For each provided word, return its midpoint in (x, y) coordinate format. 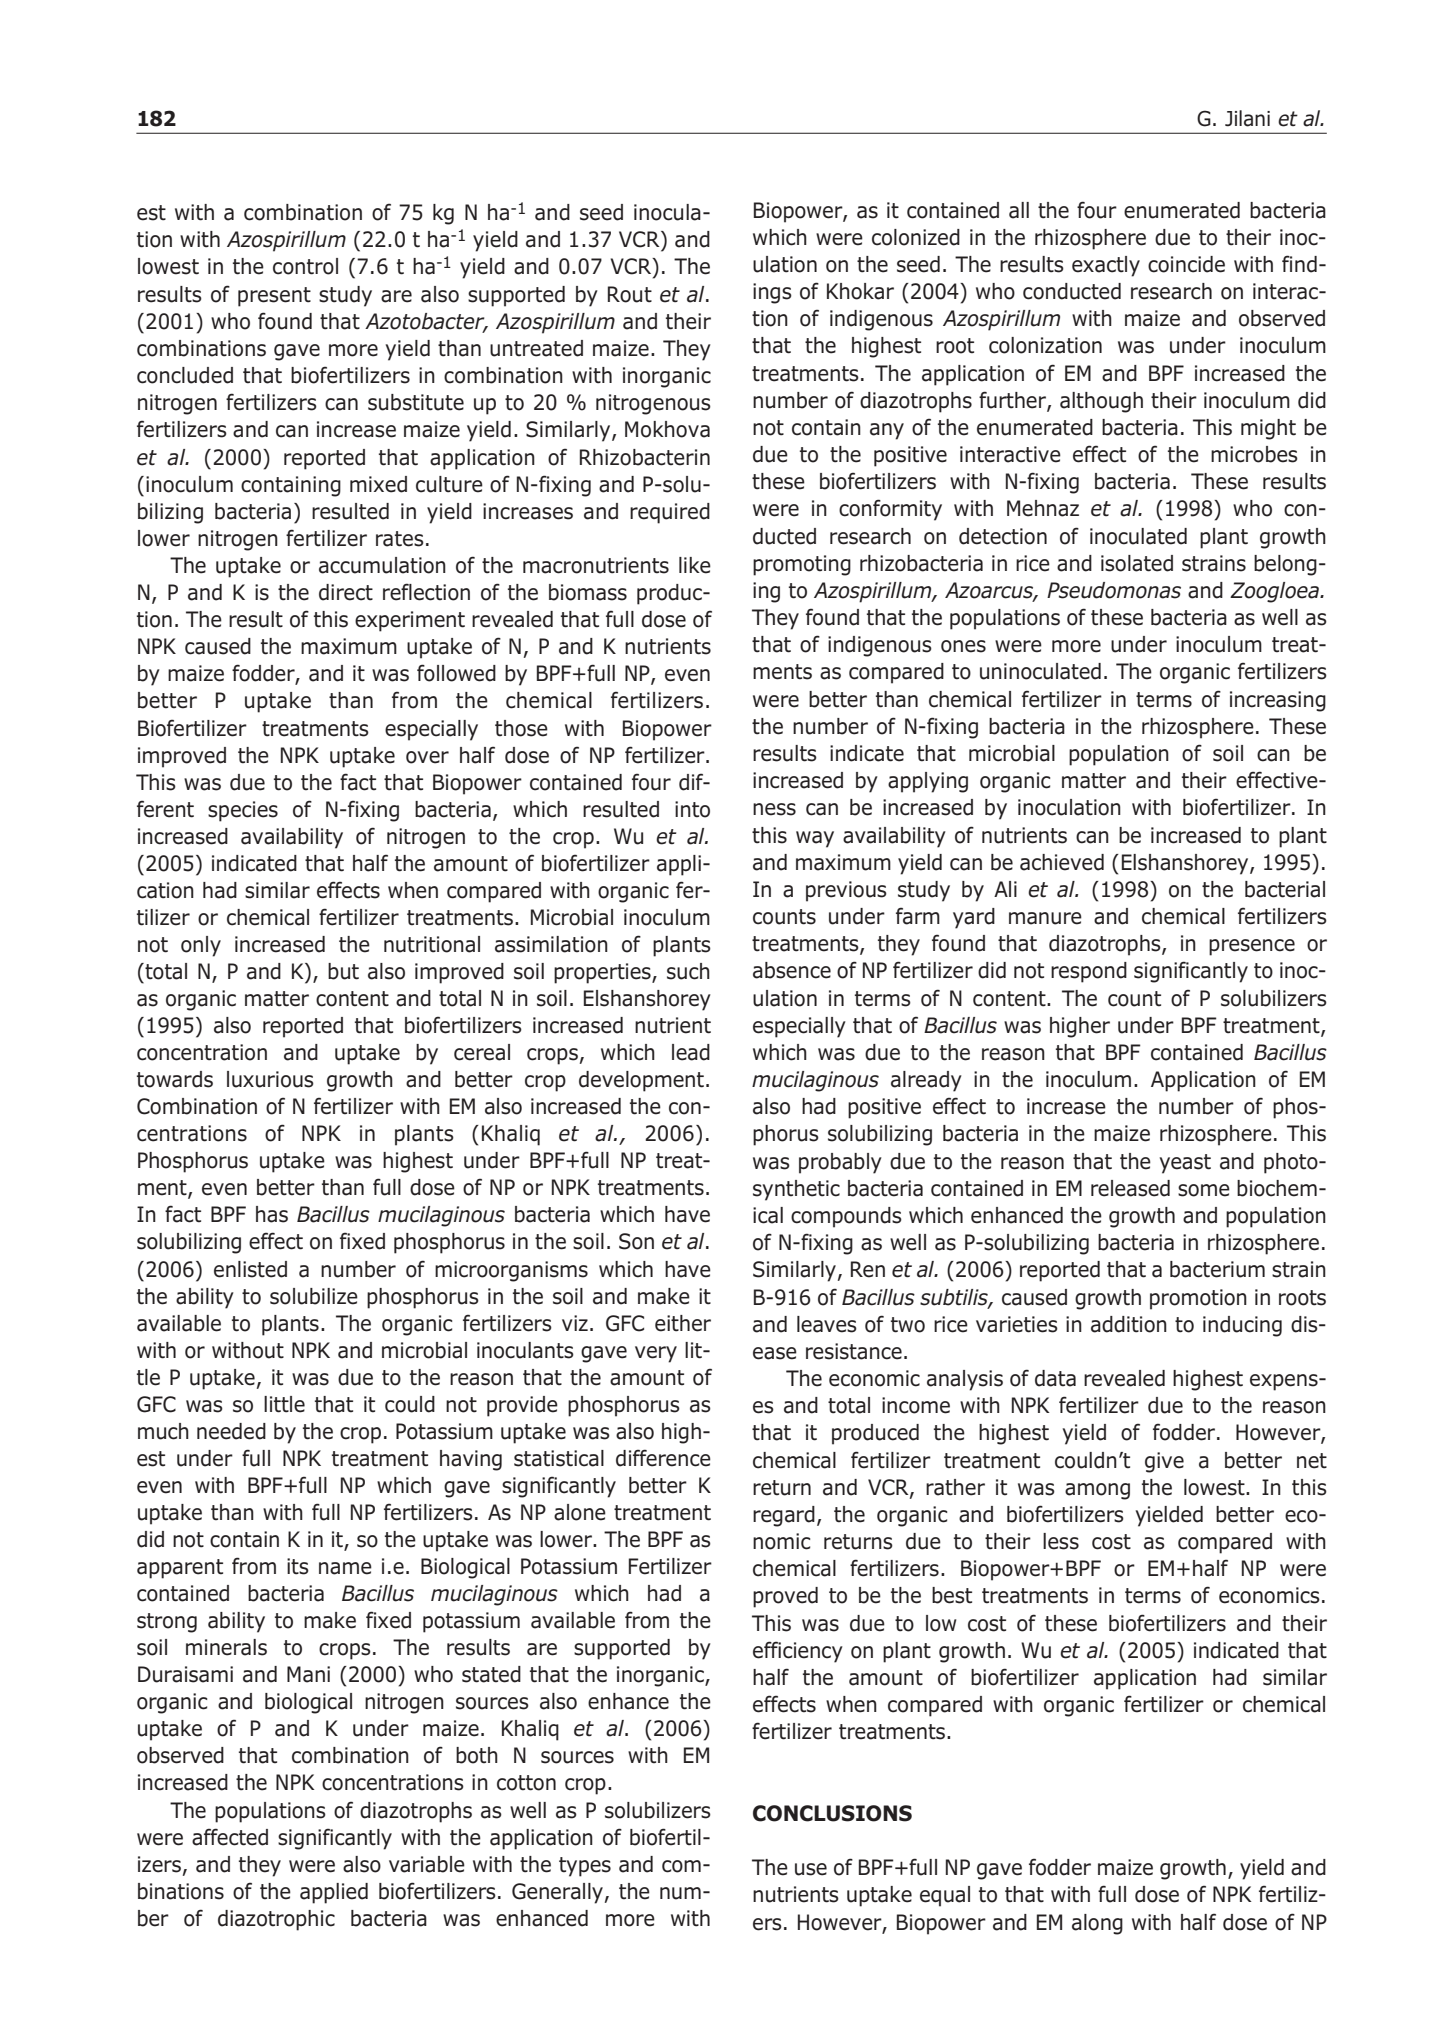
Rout (630, 294)
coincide (1186, 264)
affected (230, 1837)
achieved (1062, 862)
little (284, 1404)
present (274, 297)
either (683, 1323)
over (427, 757)
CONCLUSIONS (832, 1813)
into (692, 809)
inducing (1242, 1326)
